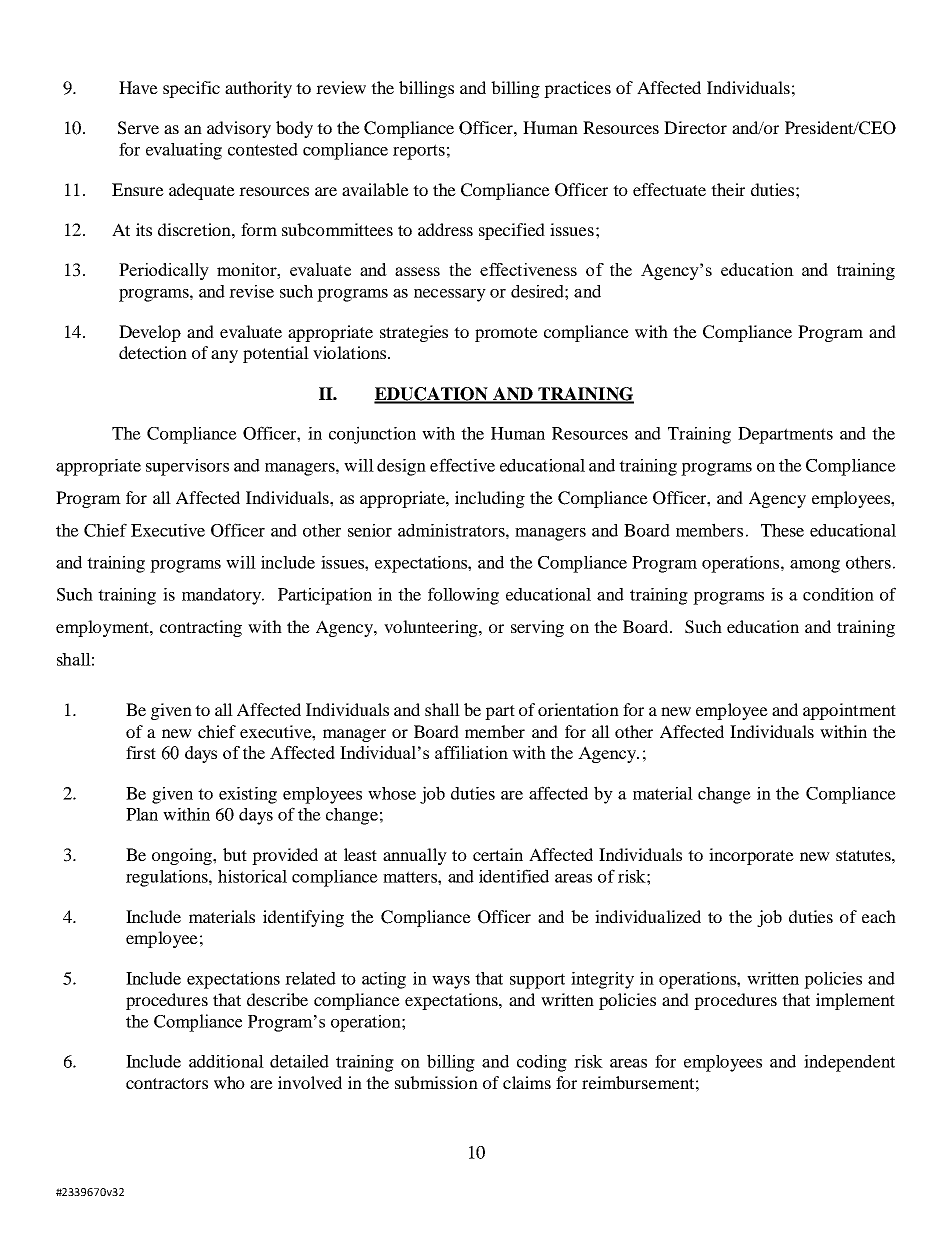  Describe the element at coordinates (815, 566) in the screenshot. I see `among` at that location.
